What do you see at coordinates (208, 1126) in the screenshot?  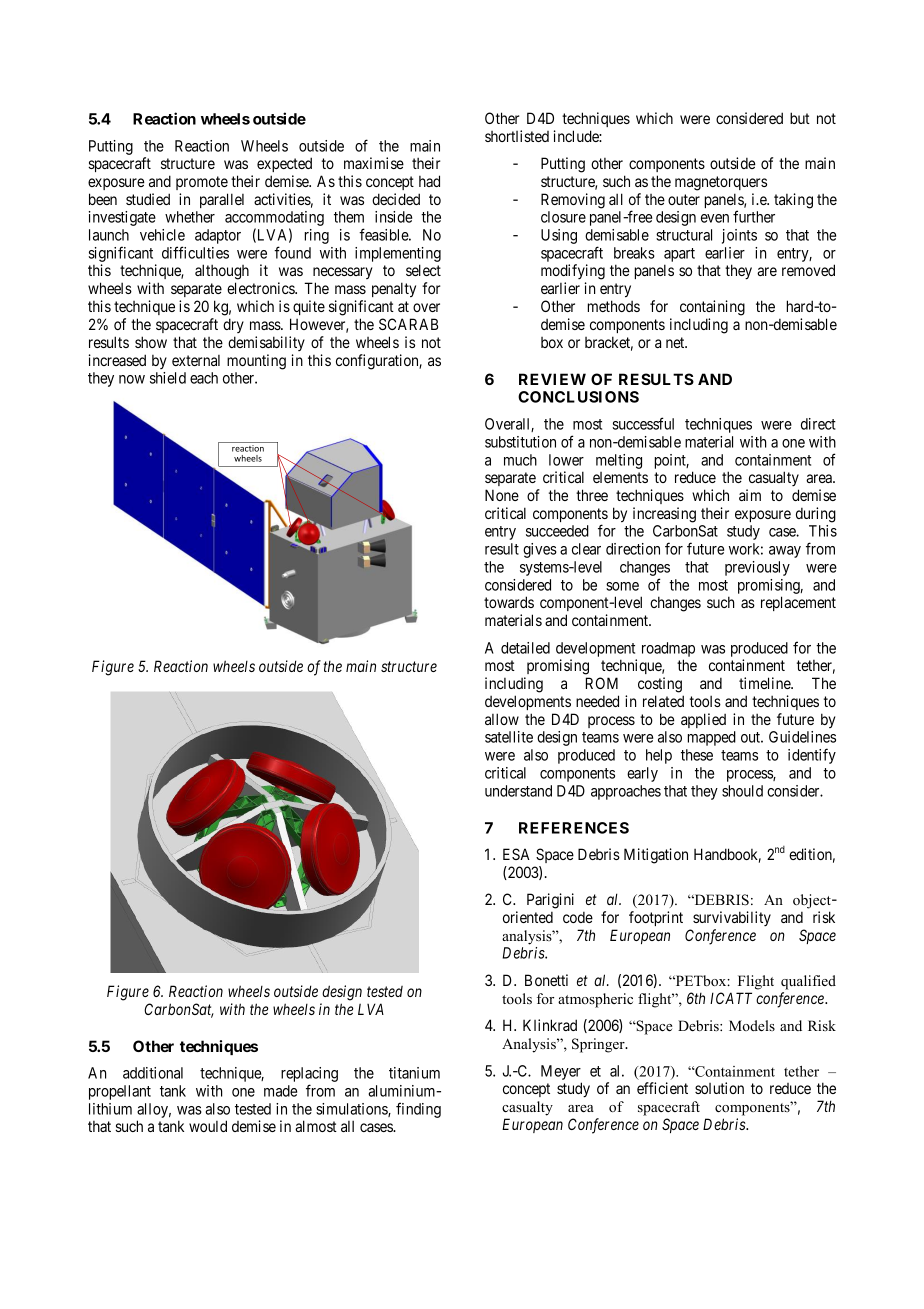 I see `would` at bounding box center [208, 1126].
